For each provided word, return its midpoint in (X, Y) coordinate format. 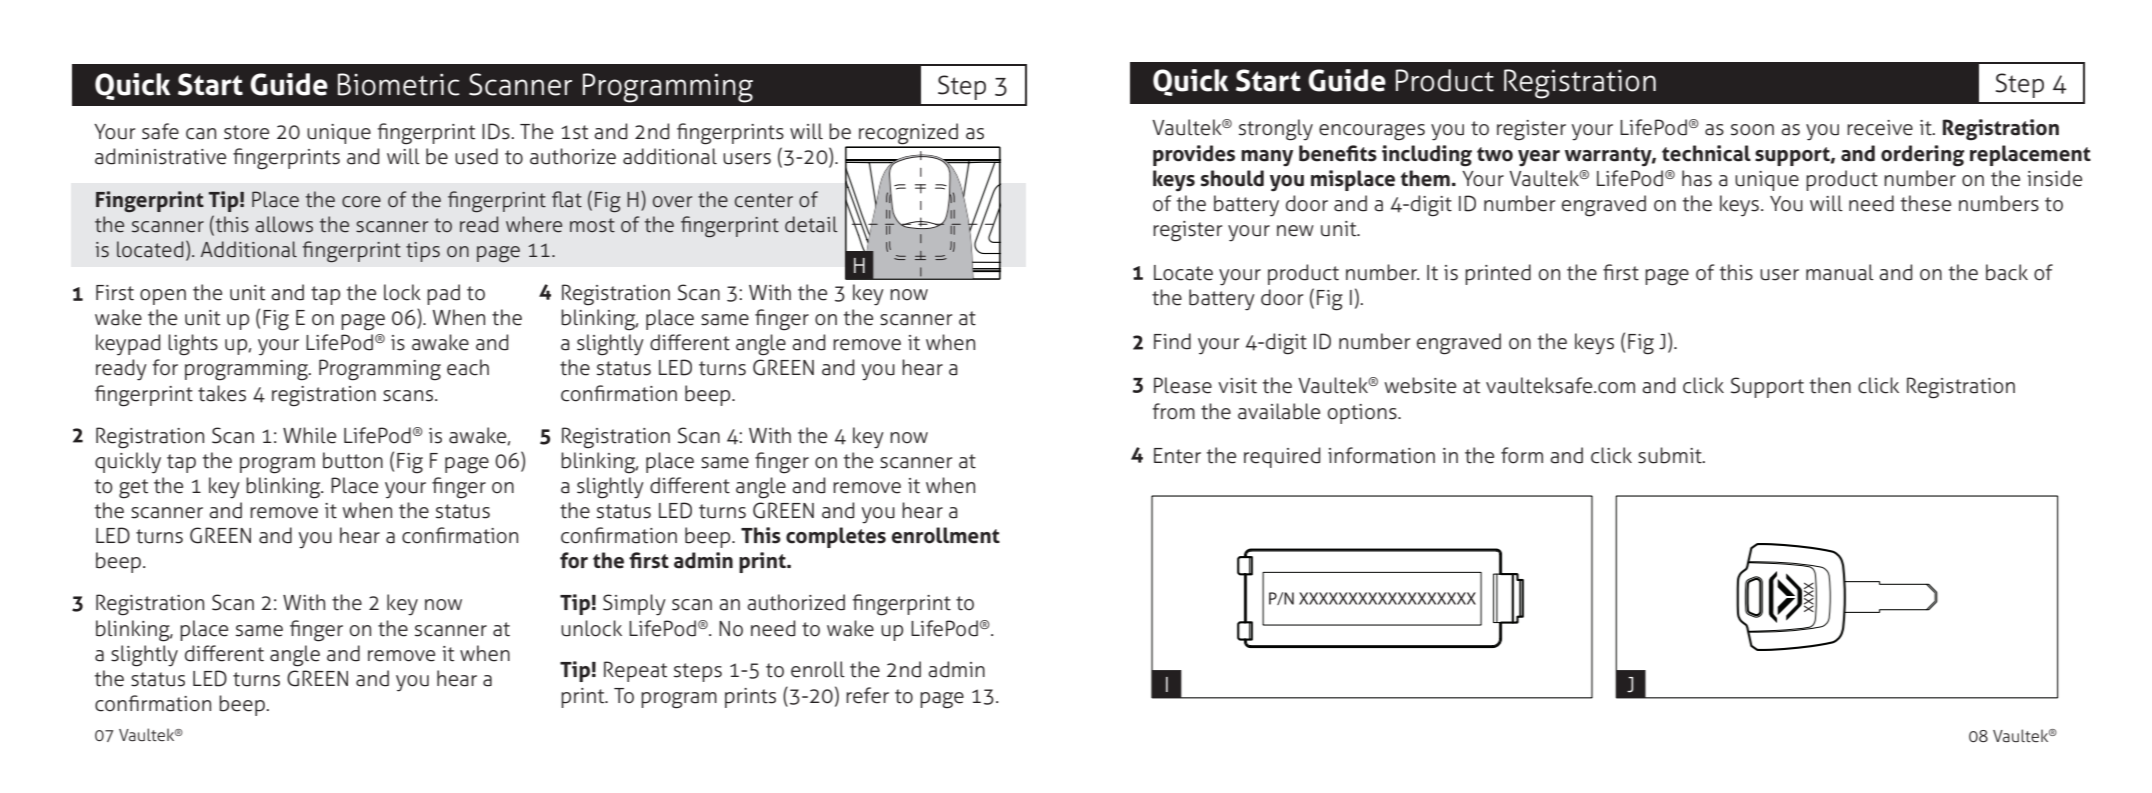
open (163, 297)
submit (1671, 455)
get (133, 489)
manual (1840, 272)
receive (1880, 128)
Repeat (635, 671)
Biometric (399, 84)
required (1282, 457)
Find (1172, 341)
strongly (1276, 130)
